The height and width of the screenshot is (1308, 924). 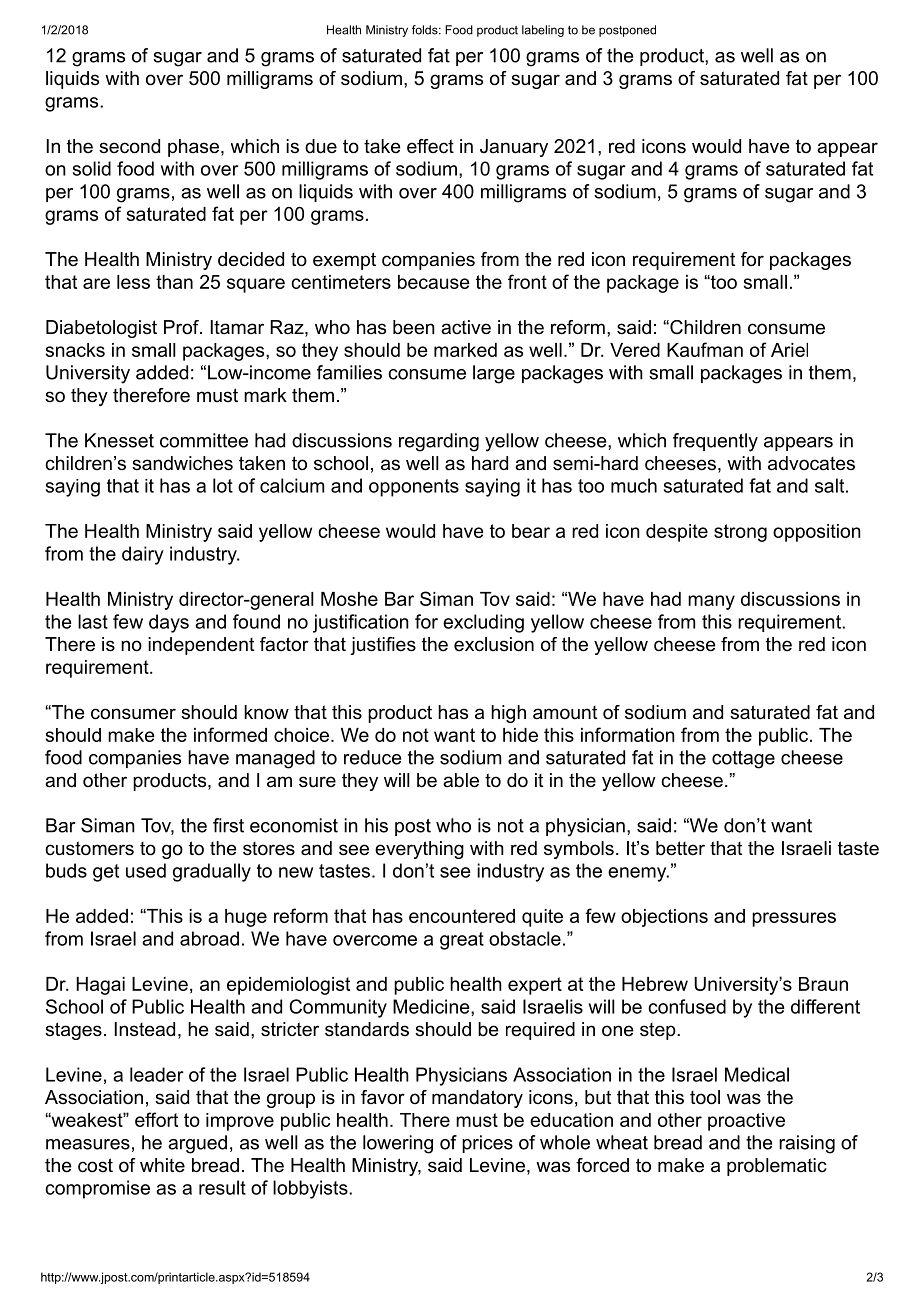 I want to click on excluding, so click(x=483, y=623).
